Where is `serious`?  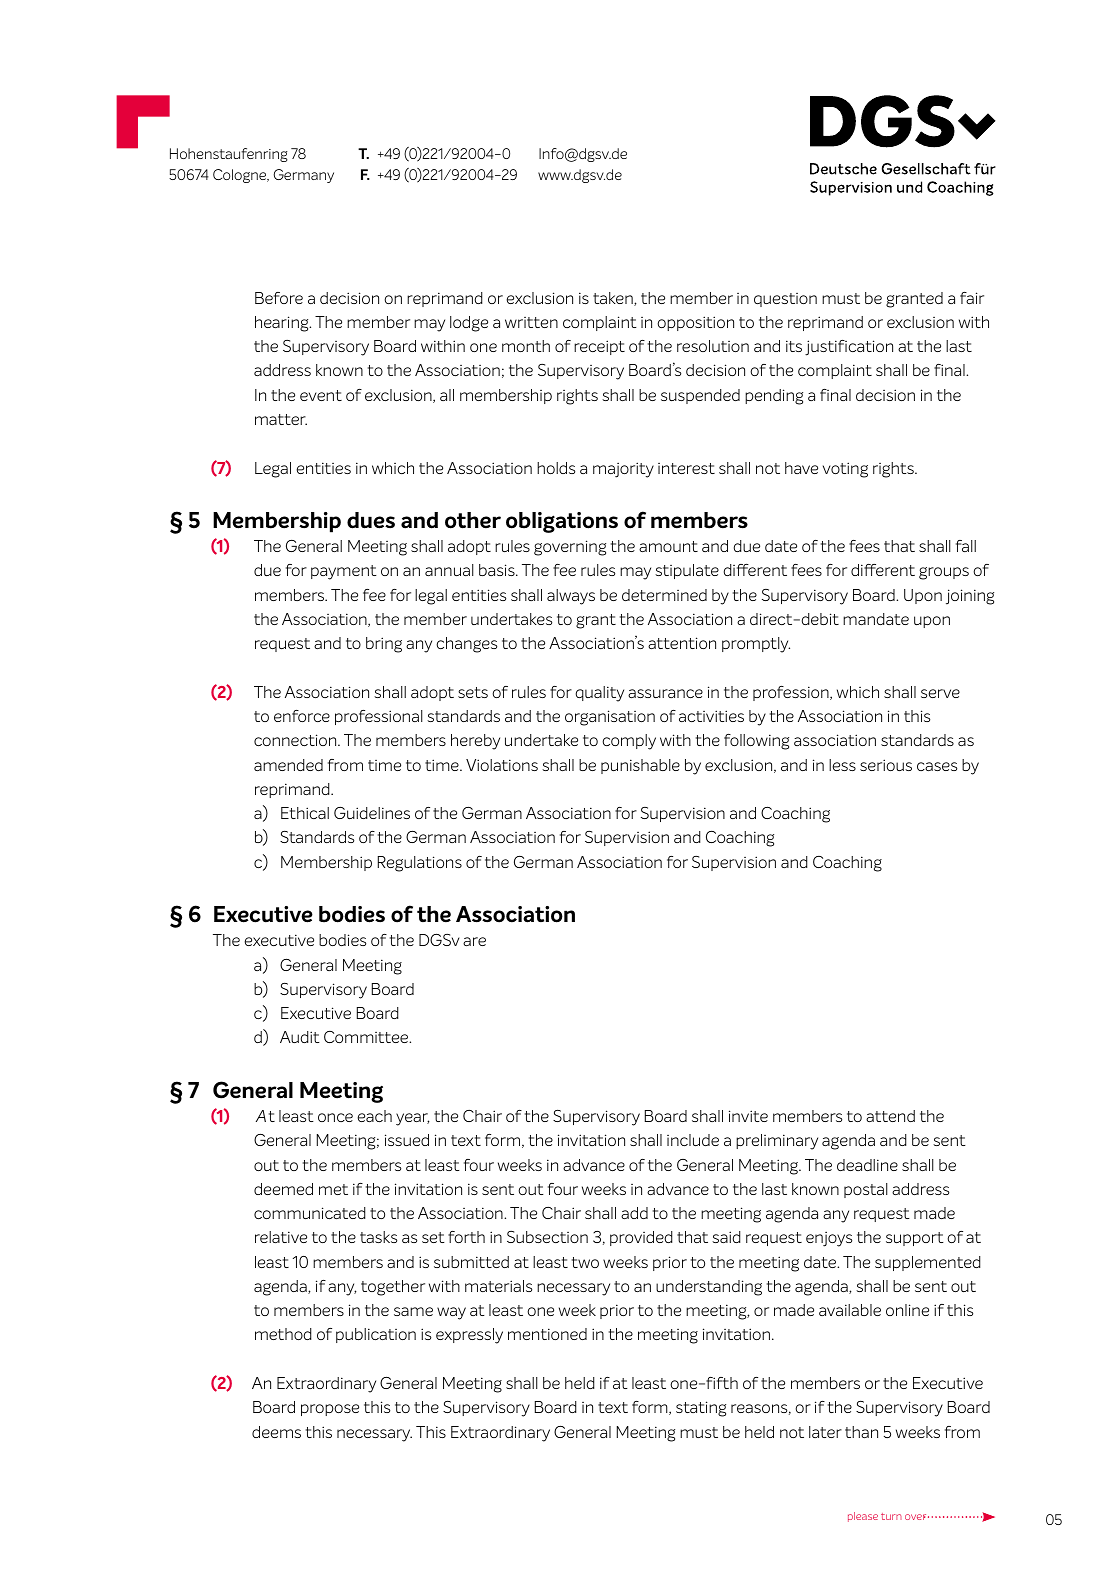
serious is located at coordinates (886, 765).
